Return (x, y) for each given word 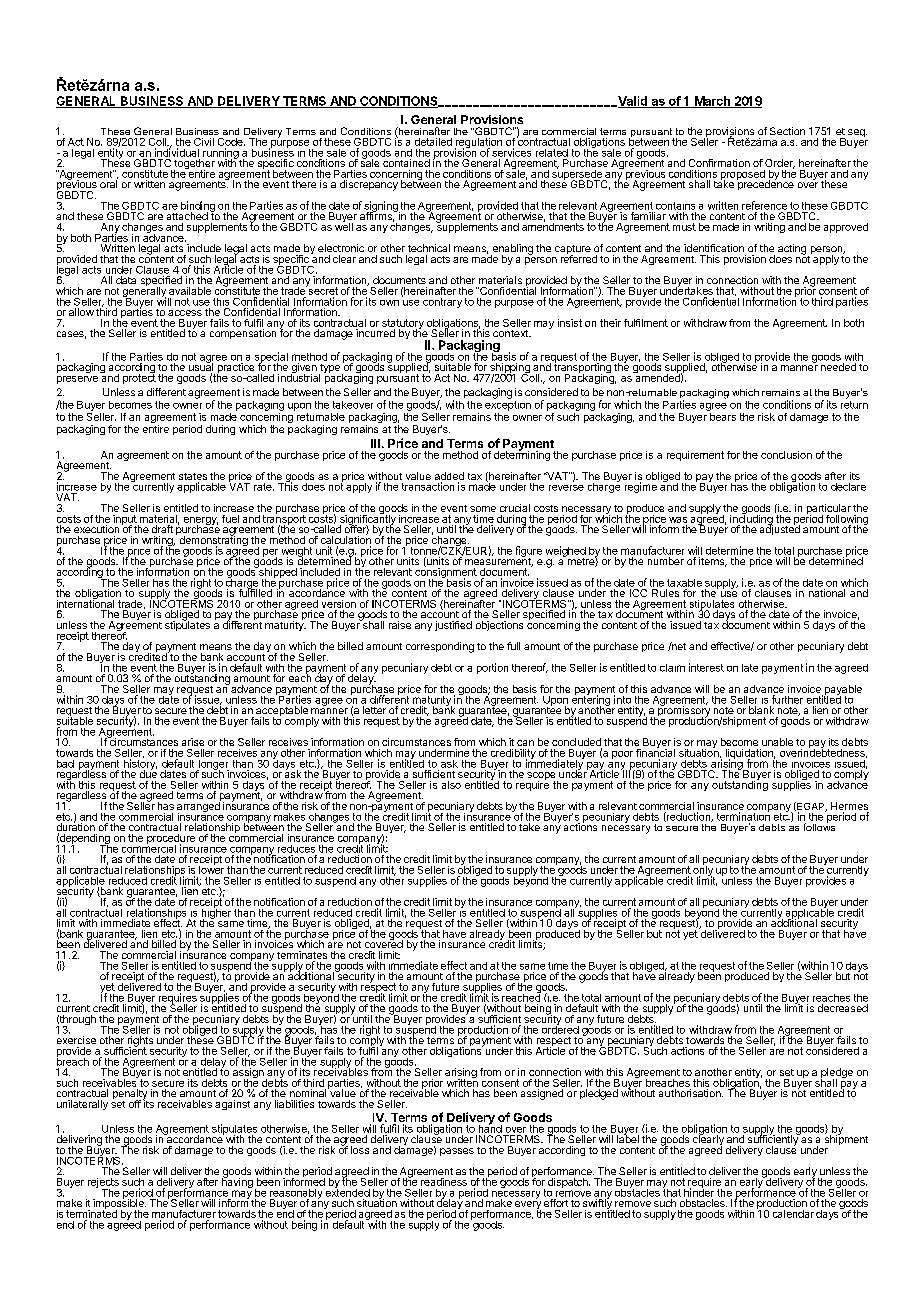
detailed (433, 142)
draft (162, 529)
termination (743, 815)
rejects (103, 1184)
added (449, 477)
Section (787, 131)
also (451, 785)
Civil (204, 142)
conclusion (786, 455)
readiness (444, 1182)
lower (211, 868)
